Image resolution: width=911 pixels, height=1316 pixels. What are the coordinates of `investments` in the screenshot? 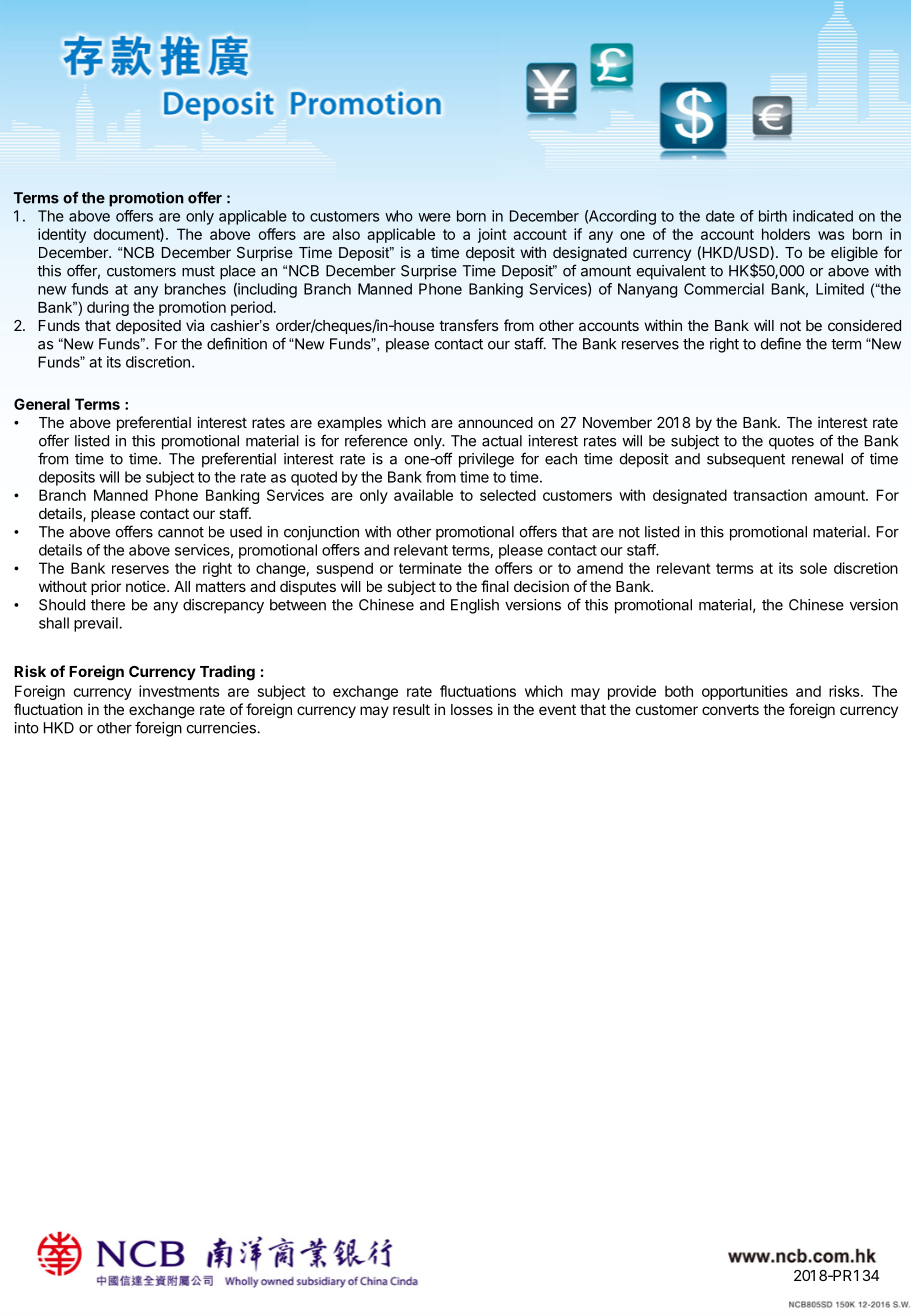 It's located at (179, 691).
